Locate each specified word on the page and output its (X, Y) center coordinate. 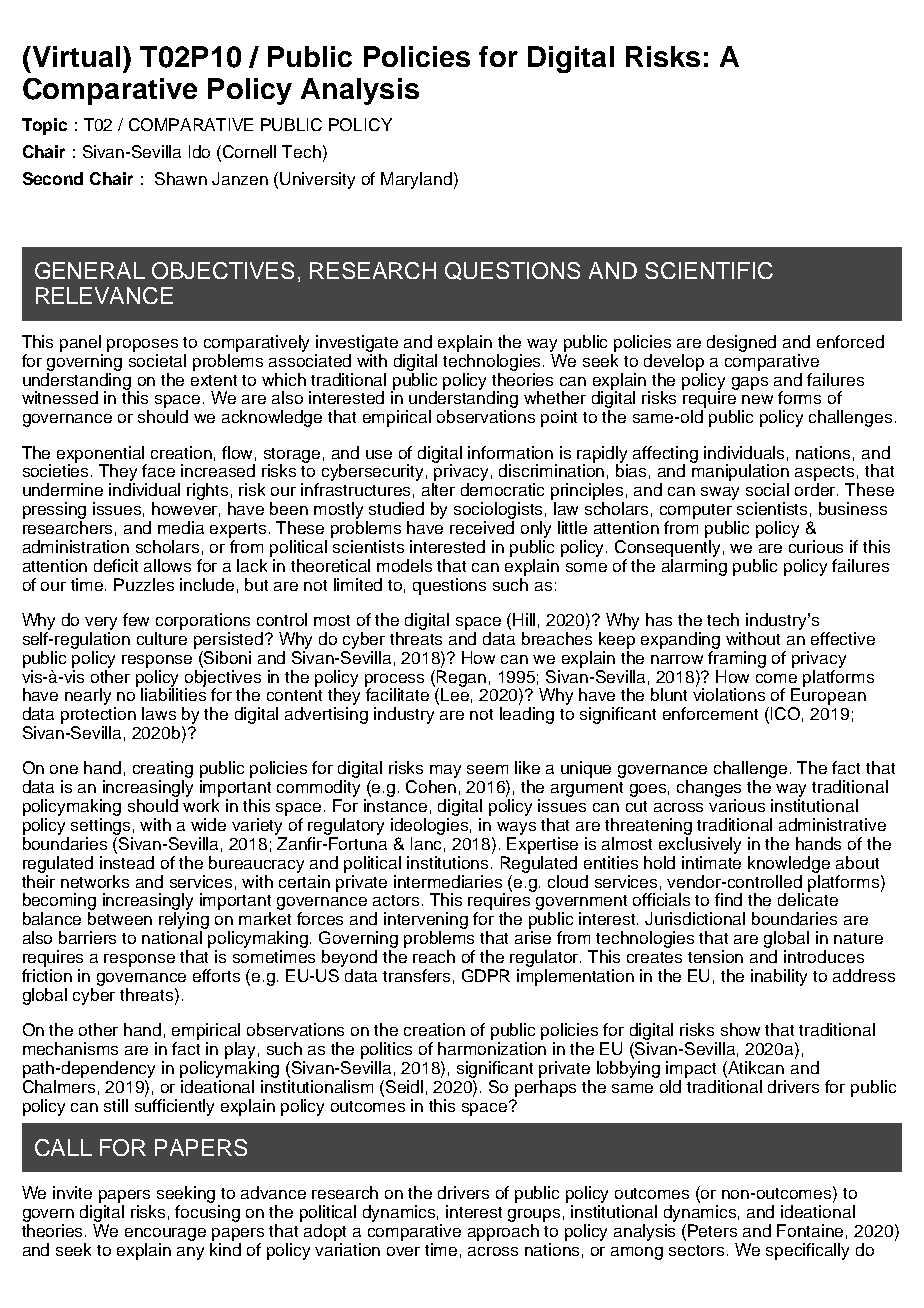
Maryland (416, 180)
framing (737, 658)
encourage (165, 1234)
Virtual (75, 56)
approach (503, 1232)
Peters (712, 1230)
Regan (461, 678)
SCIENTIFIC (709, 270)
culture (162, 638)
